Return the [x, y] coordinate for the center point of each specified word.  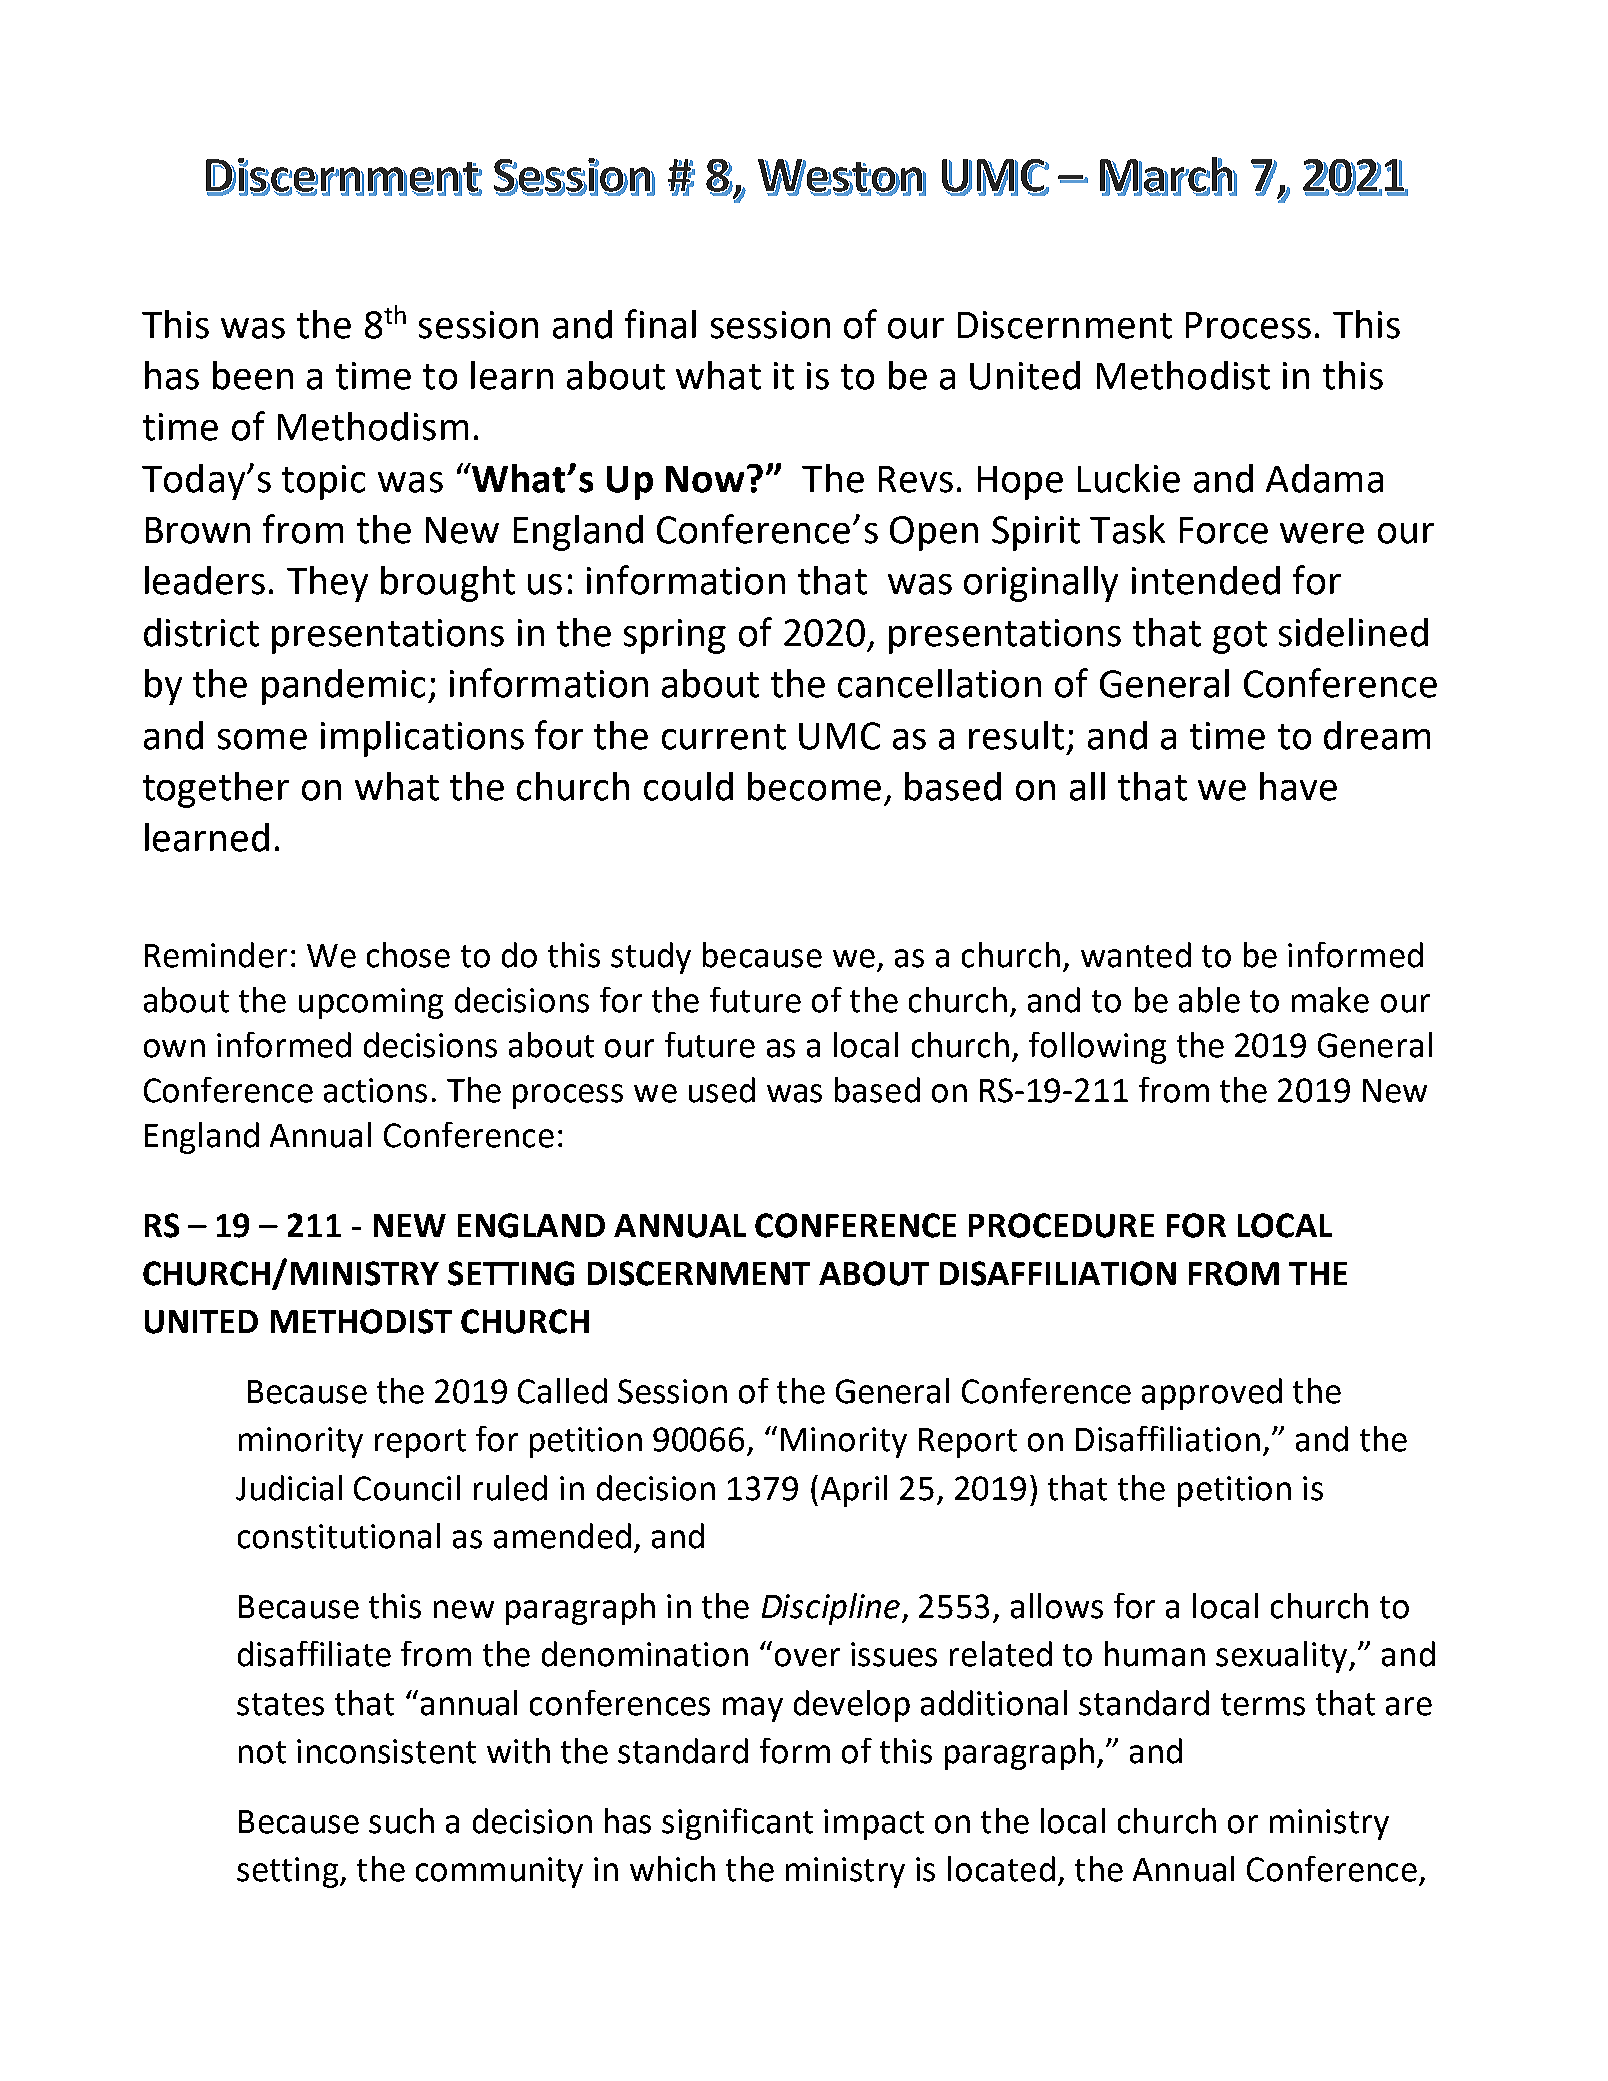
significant [737, 1824]
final [660, 324]
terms [1263, 1704]
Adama [1324, 478]
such [401, 1821]
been [253, 375]
